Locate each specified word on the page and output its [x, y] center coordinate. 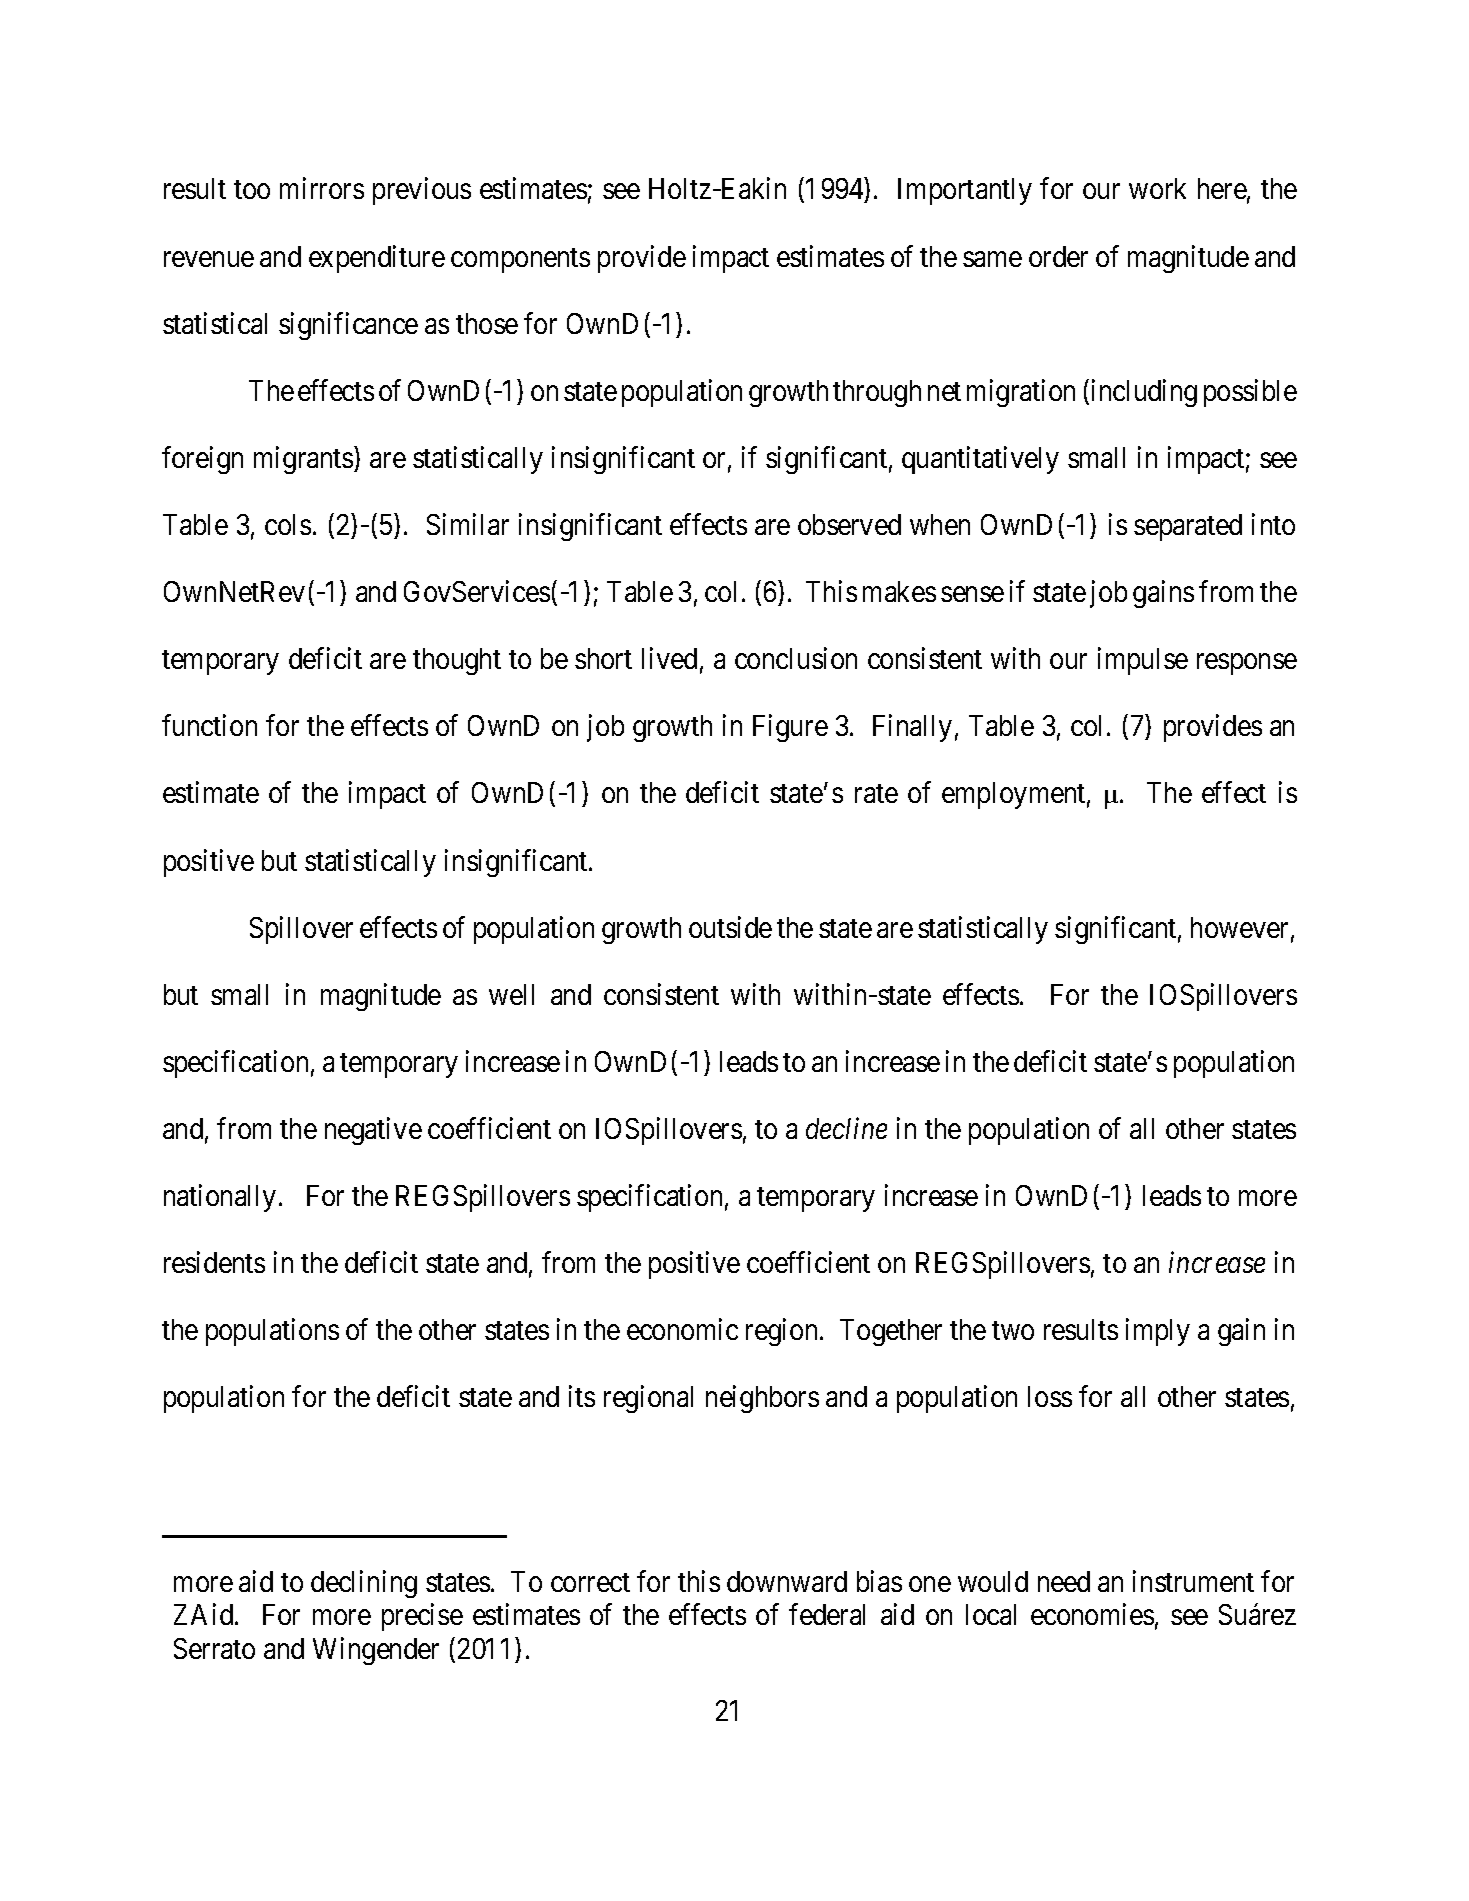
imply [1158, 1332]
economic [682, 1329]
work [1157, 188]
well [511, 994]
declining [364, 1584]
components [520, 260]
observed [849, 524]
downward [787, 1581]
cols [288, 524]
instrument [1193, 1581]
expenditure [377, 259]
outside [730, 927]
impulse [1143, 661]
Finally [912, 728]
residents [214, 1262]
